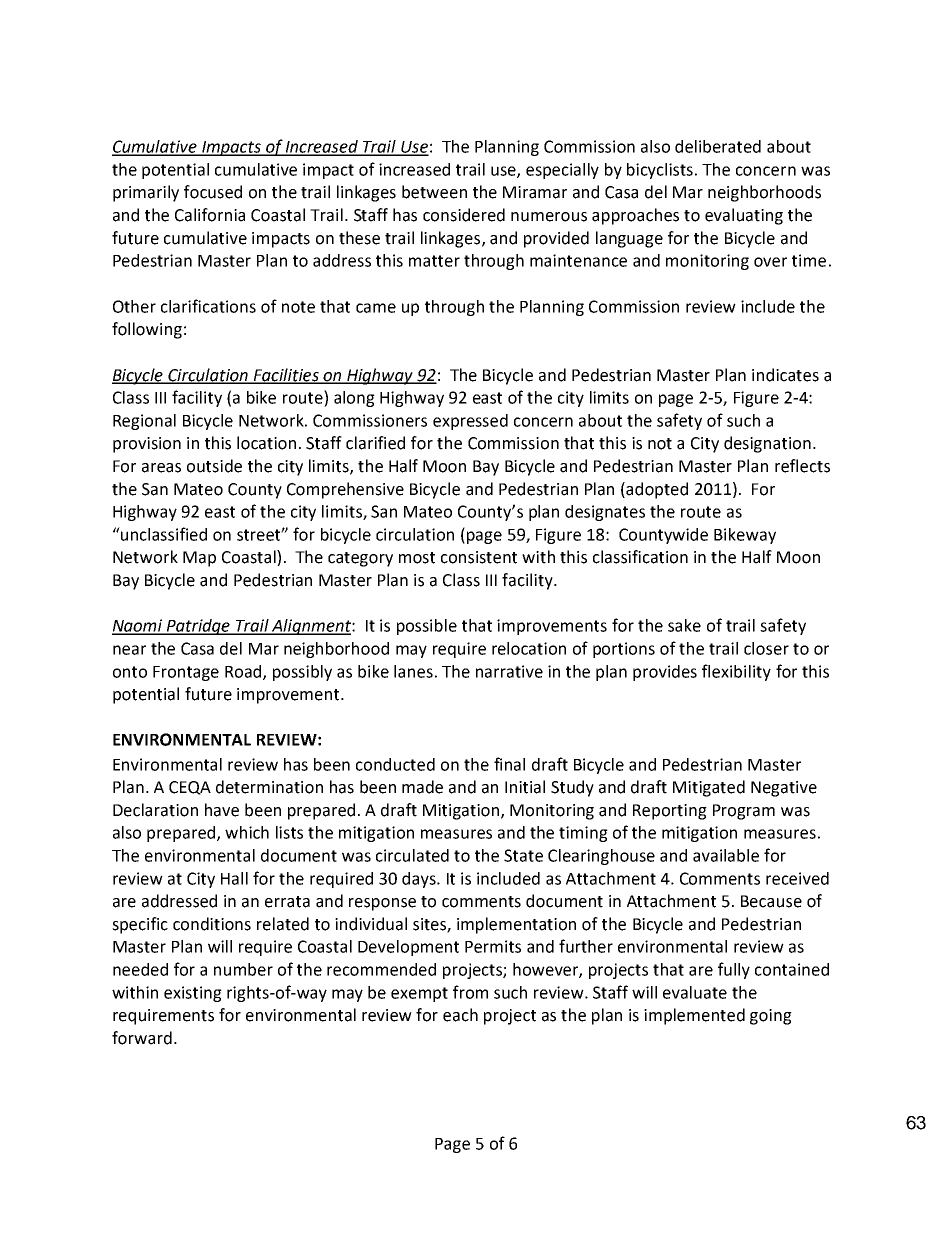  Describe the element at coordinates (460, 1015) in the screenshot. I see `each` at that location.
